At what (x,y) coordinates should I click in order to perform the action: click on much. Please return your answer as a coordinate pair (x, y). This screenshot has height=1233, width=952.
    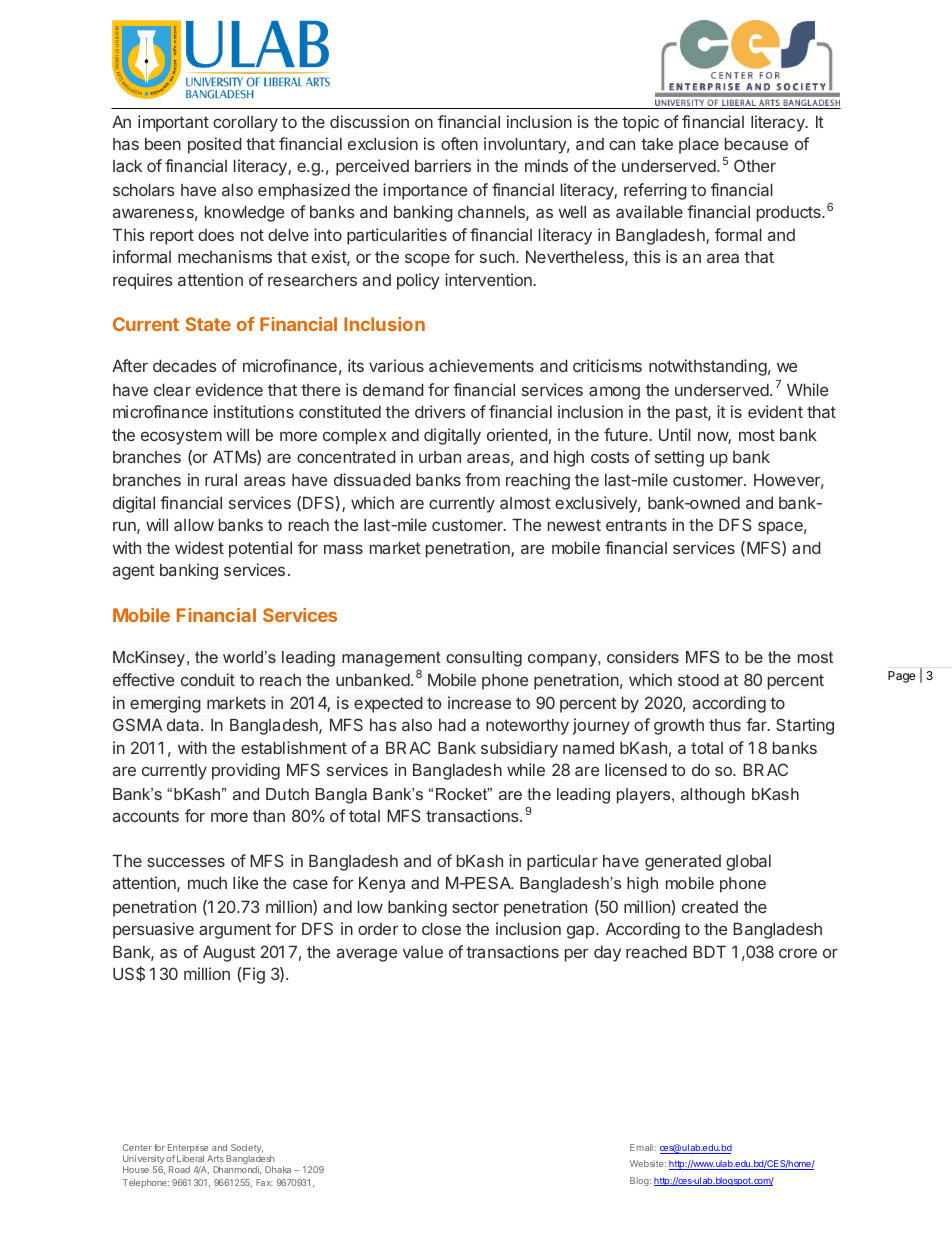
    Looking at the image, I should click on (207, 882).
